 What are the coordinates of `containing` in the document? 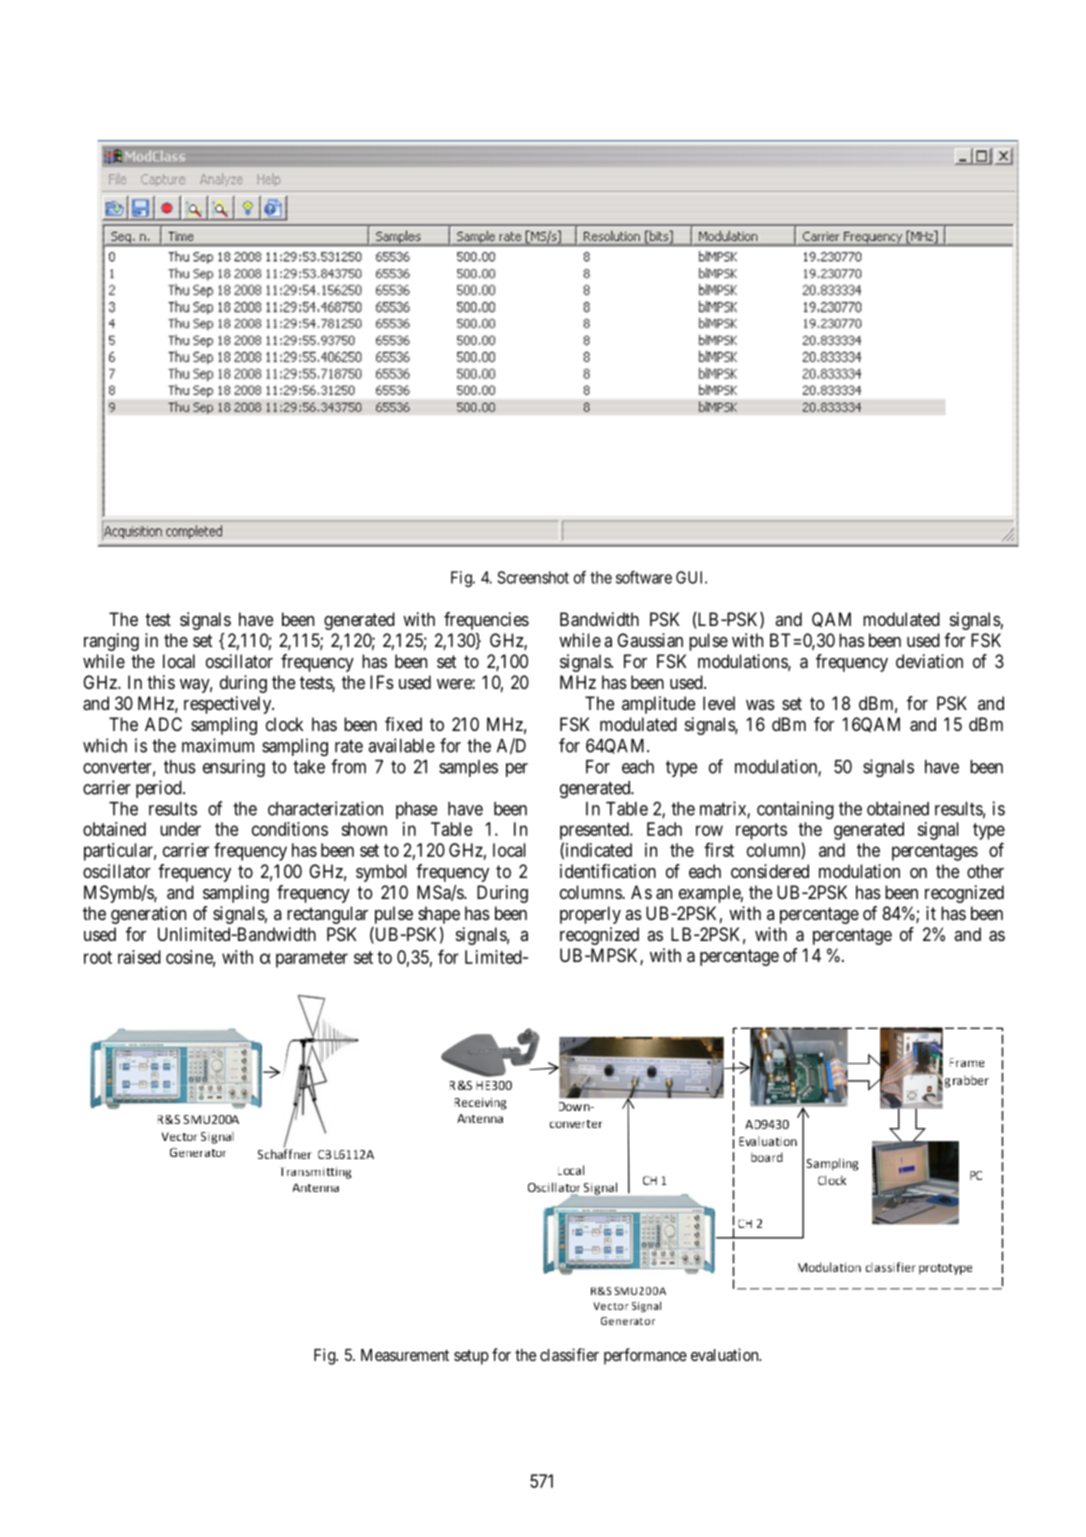 It's located at (795, 810).
